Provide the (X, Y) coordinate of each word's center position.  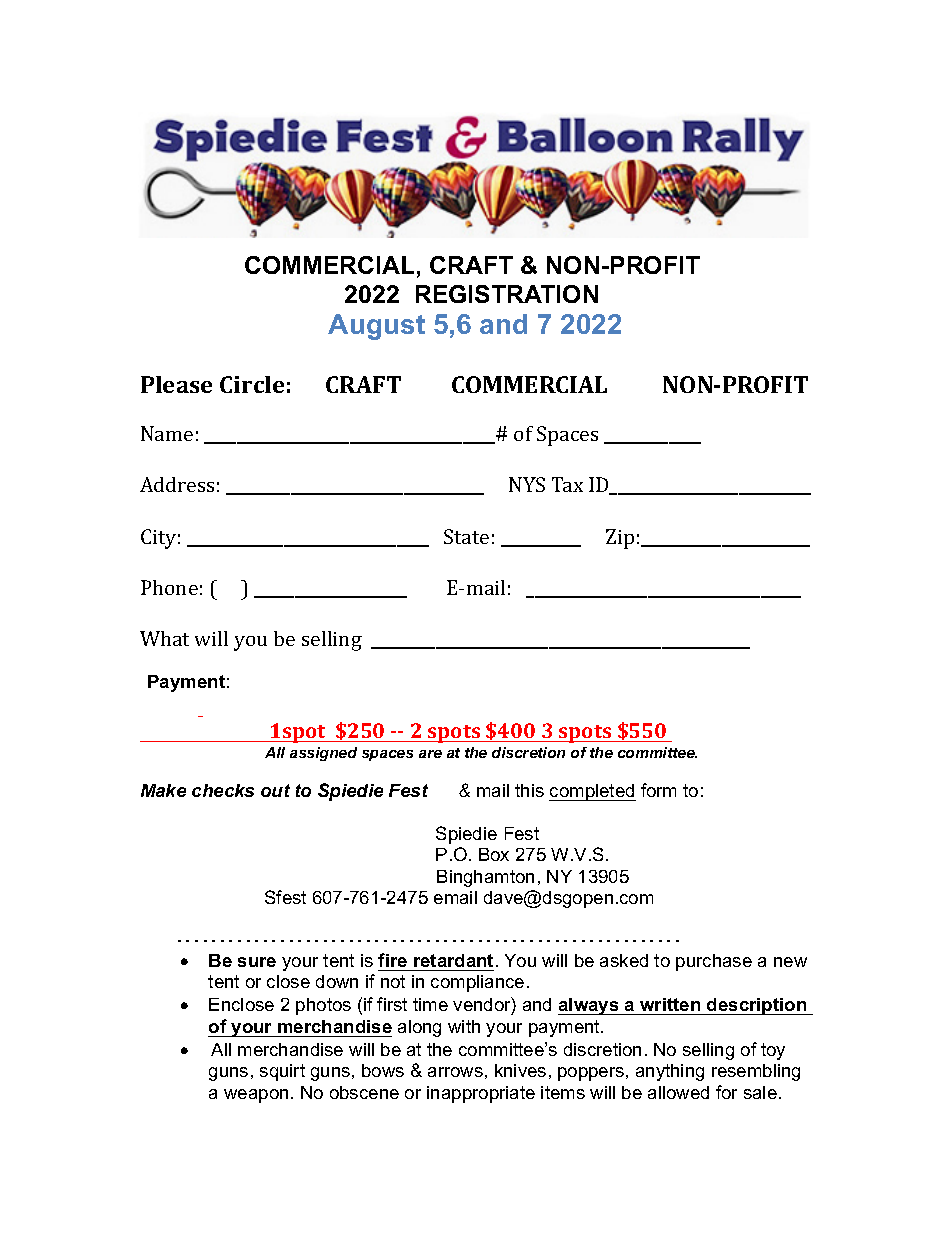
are (430, 754)
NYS (527, 484)
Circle (252, 384)
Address (177, 484)
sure (257, 962)
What (164, 638)
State (466, 536)
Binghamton (485, 878)
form (658, 790)
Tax (567, 484)
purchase (714, 962)
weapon (256, 1096)
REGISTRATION (507, 294)
